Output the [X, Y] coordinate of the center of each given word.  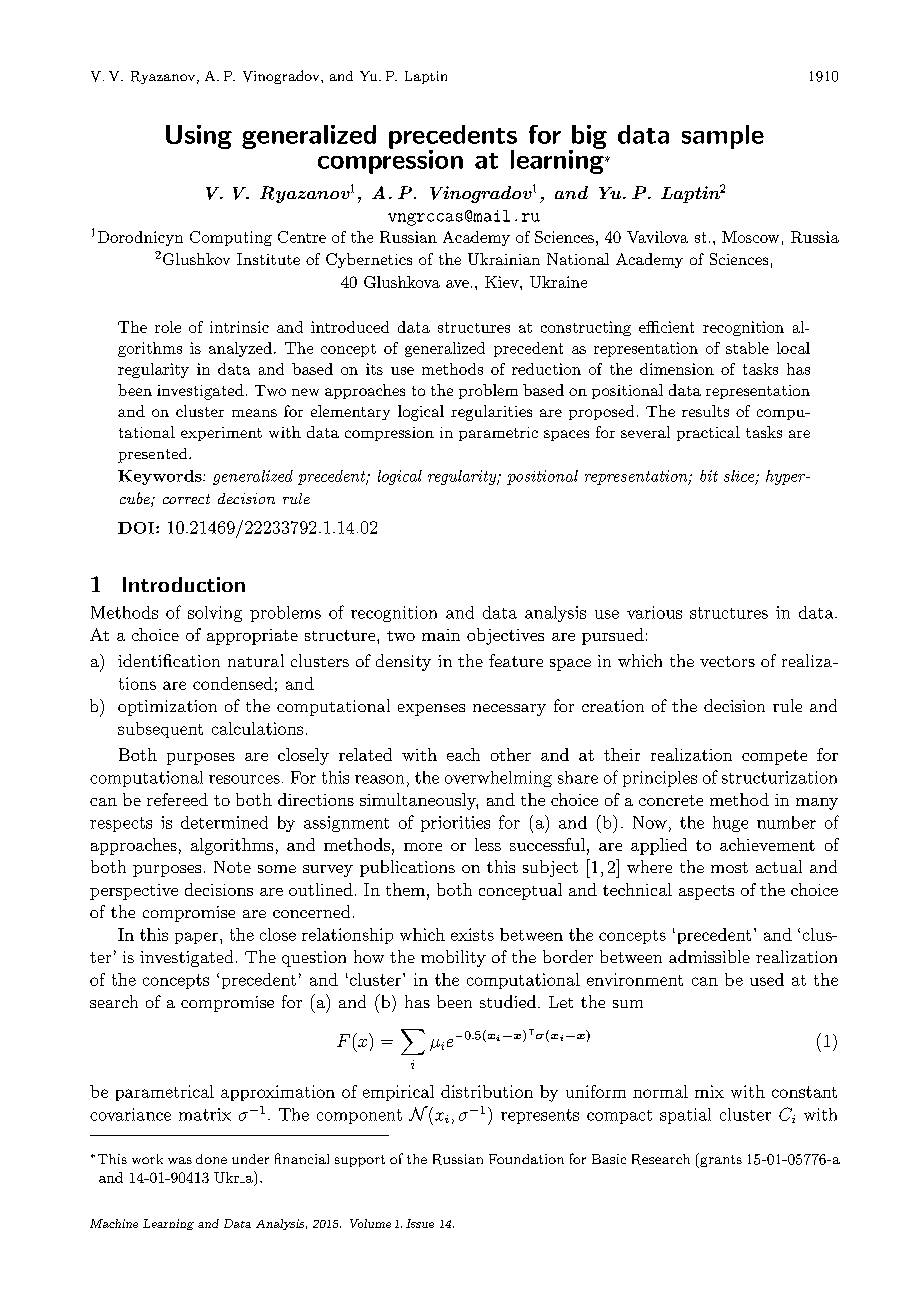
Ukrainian [504, 259]
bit [709, 476]
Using [199, 137]
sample [723, 137]
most [729, 867]
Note [232, 867]
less [488, 844]
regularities [491, 413]
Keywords [161, 477]
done [211, 1159]
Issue [420, 1223]
